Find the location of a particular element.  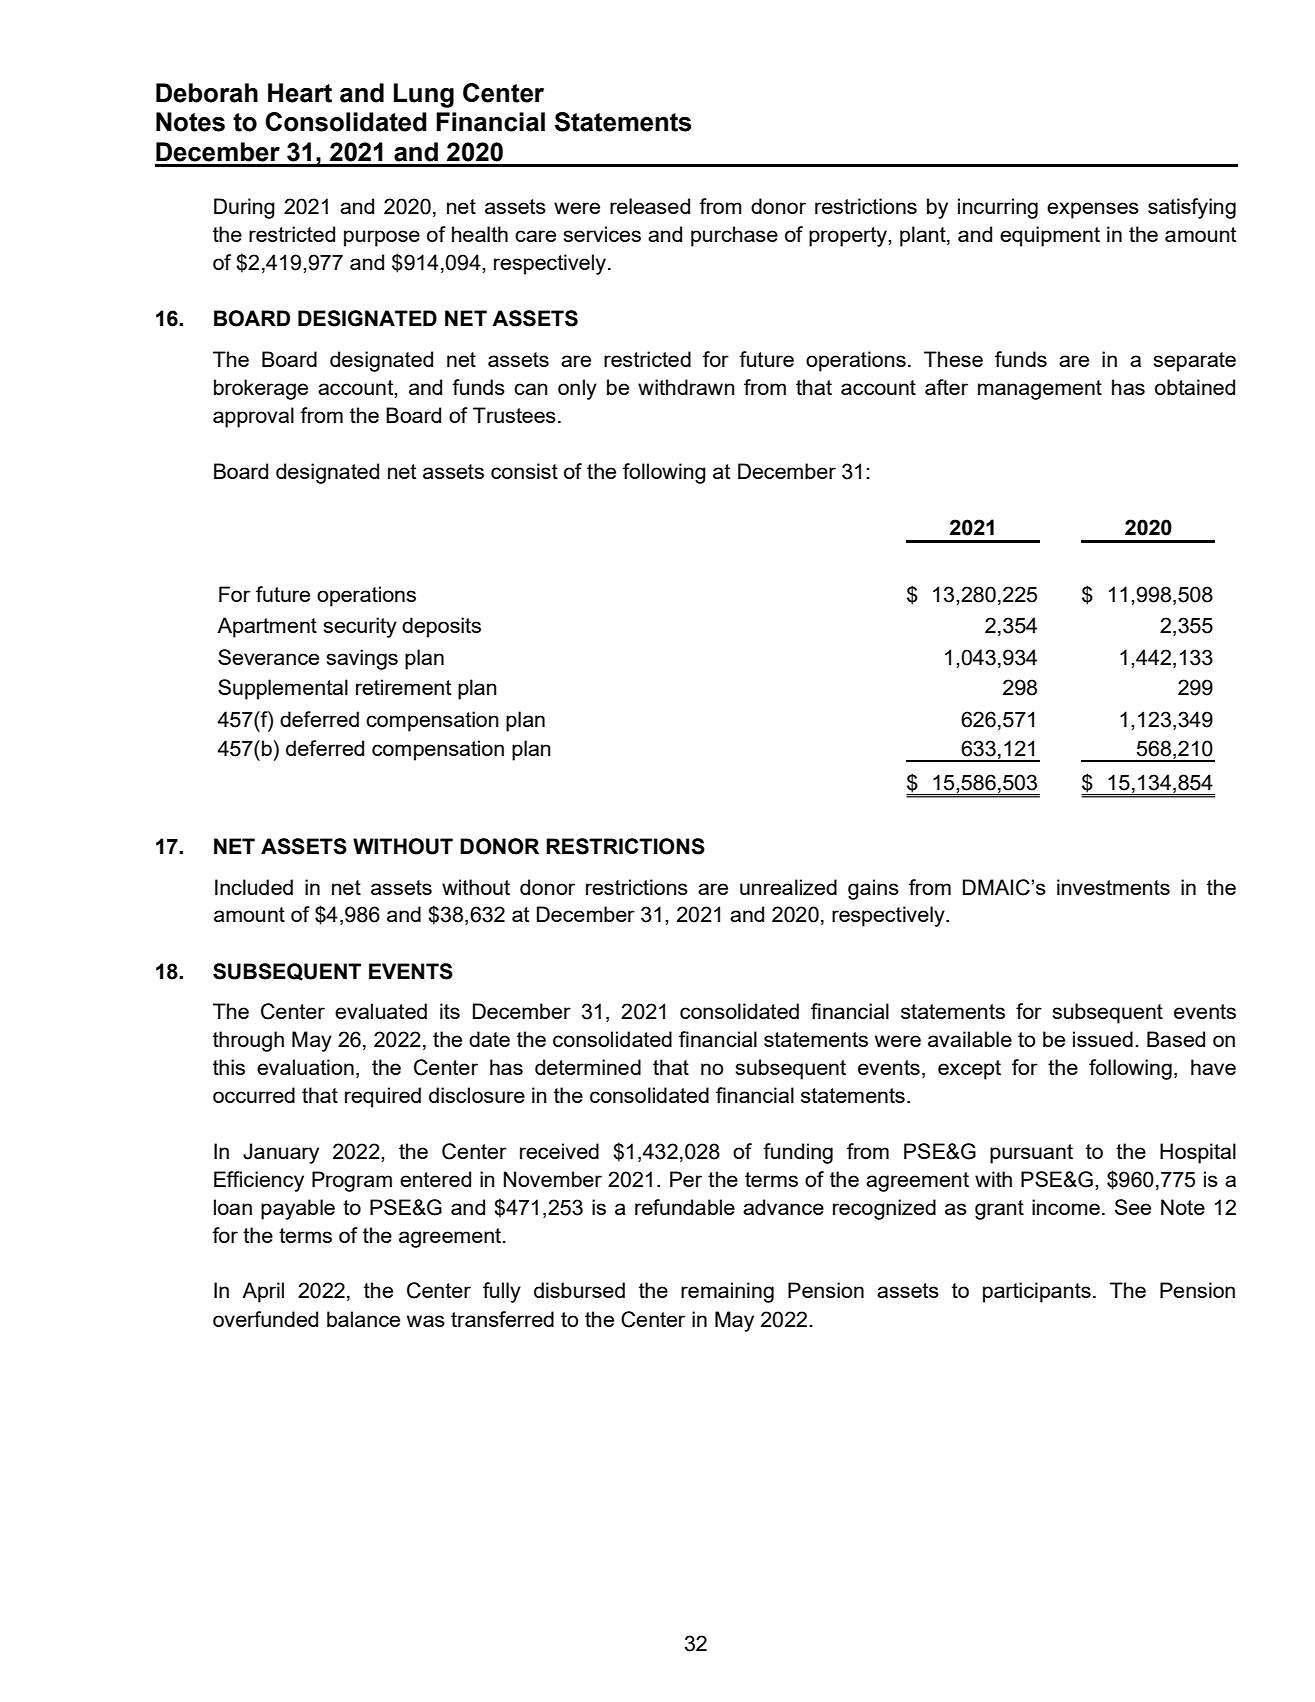

management is located at coordinates (1040, 390).
